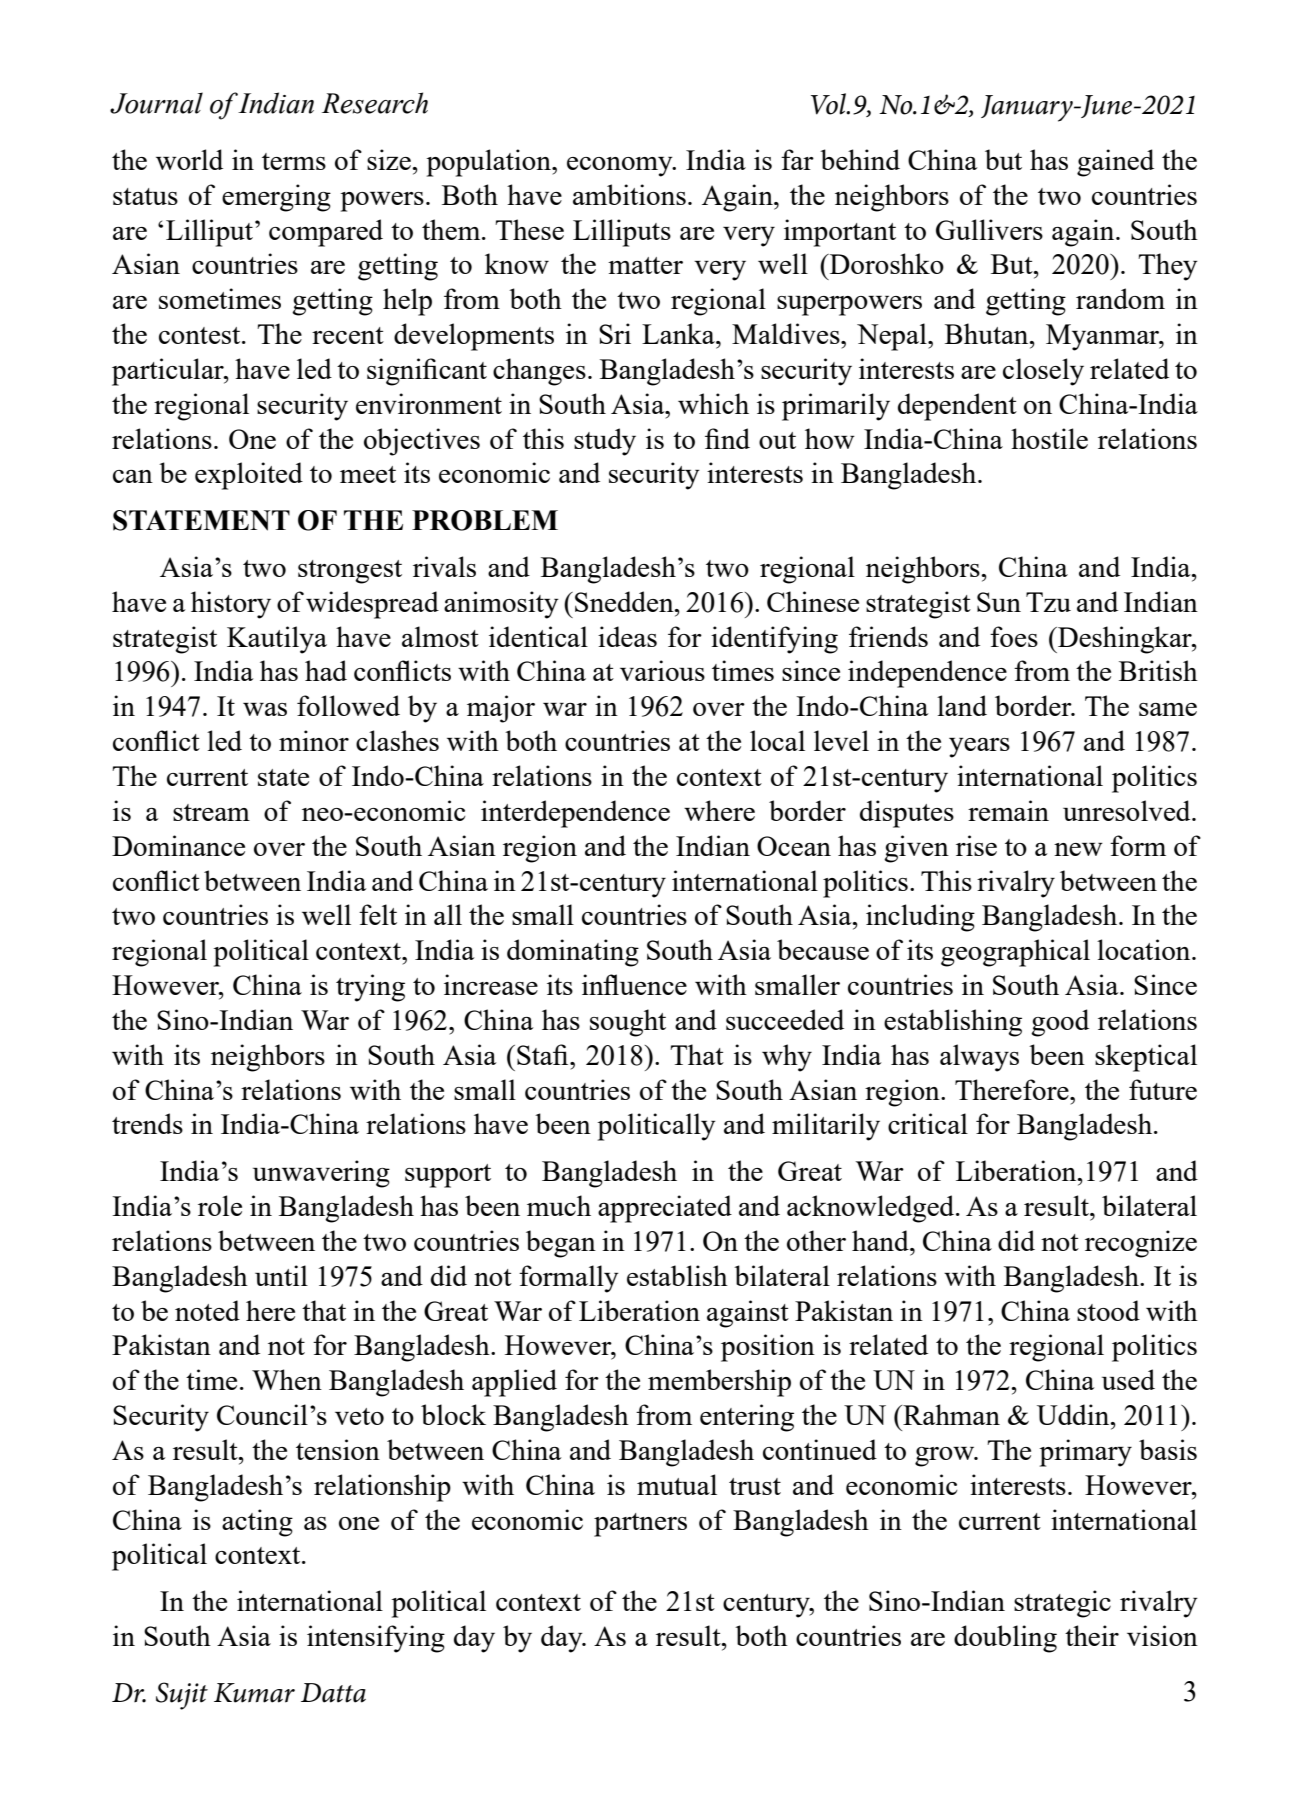 This screenshot has height=1796, width=1310. I want to click on felt, so click(378, 914).
